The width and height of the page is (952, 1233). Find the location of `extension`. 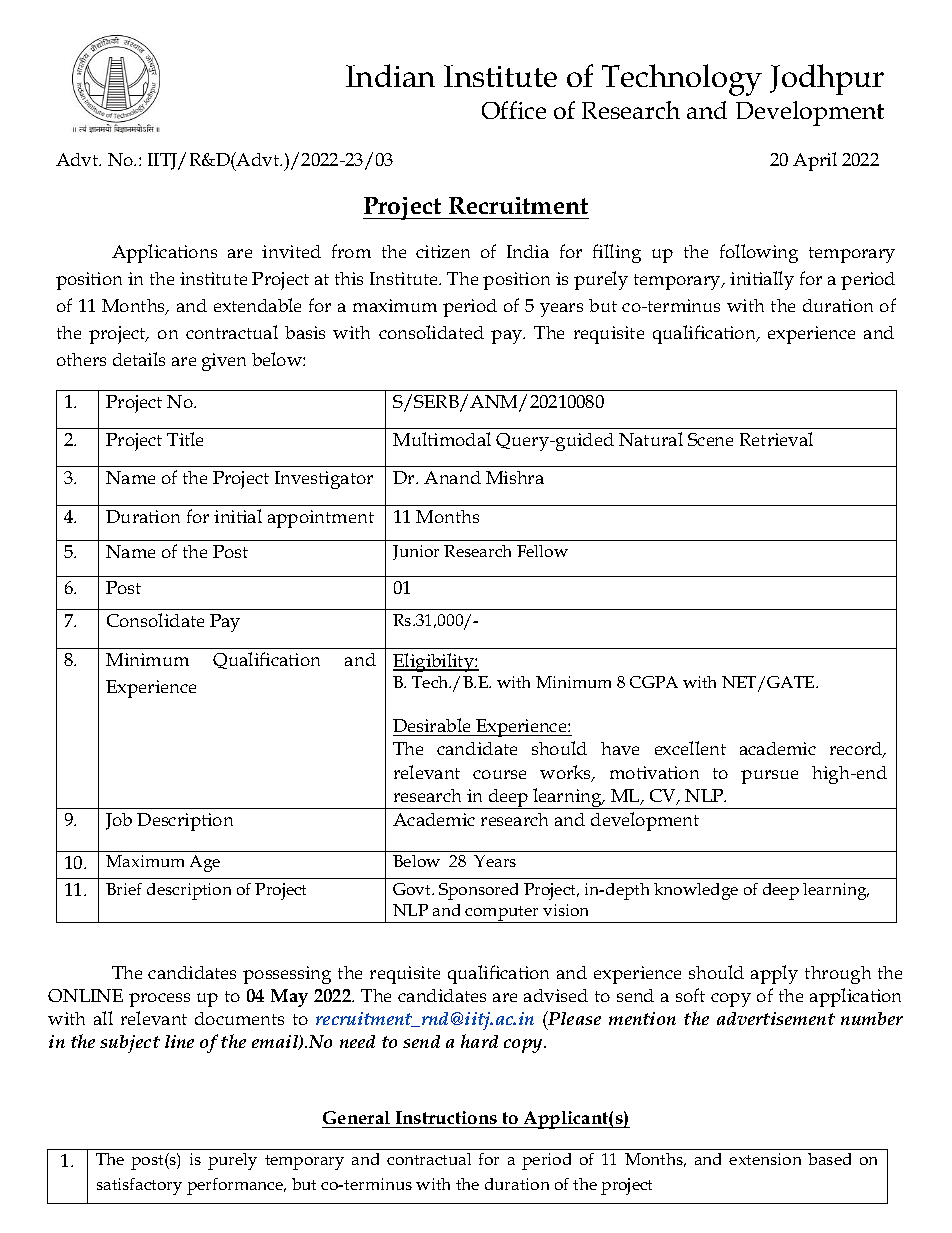

extension is located at coordinates (765, 1159).
